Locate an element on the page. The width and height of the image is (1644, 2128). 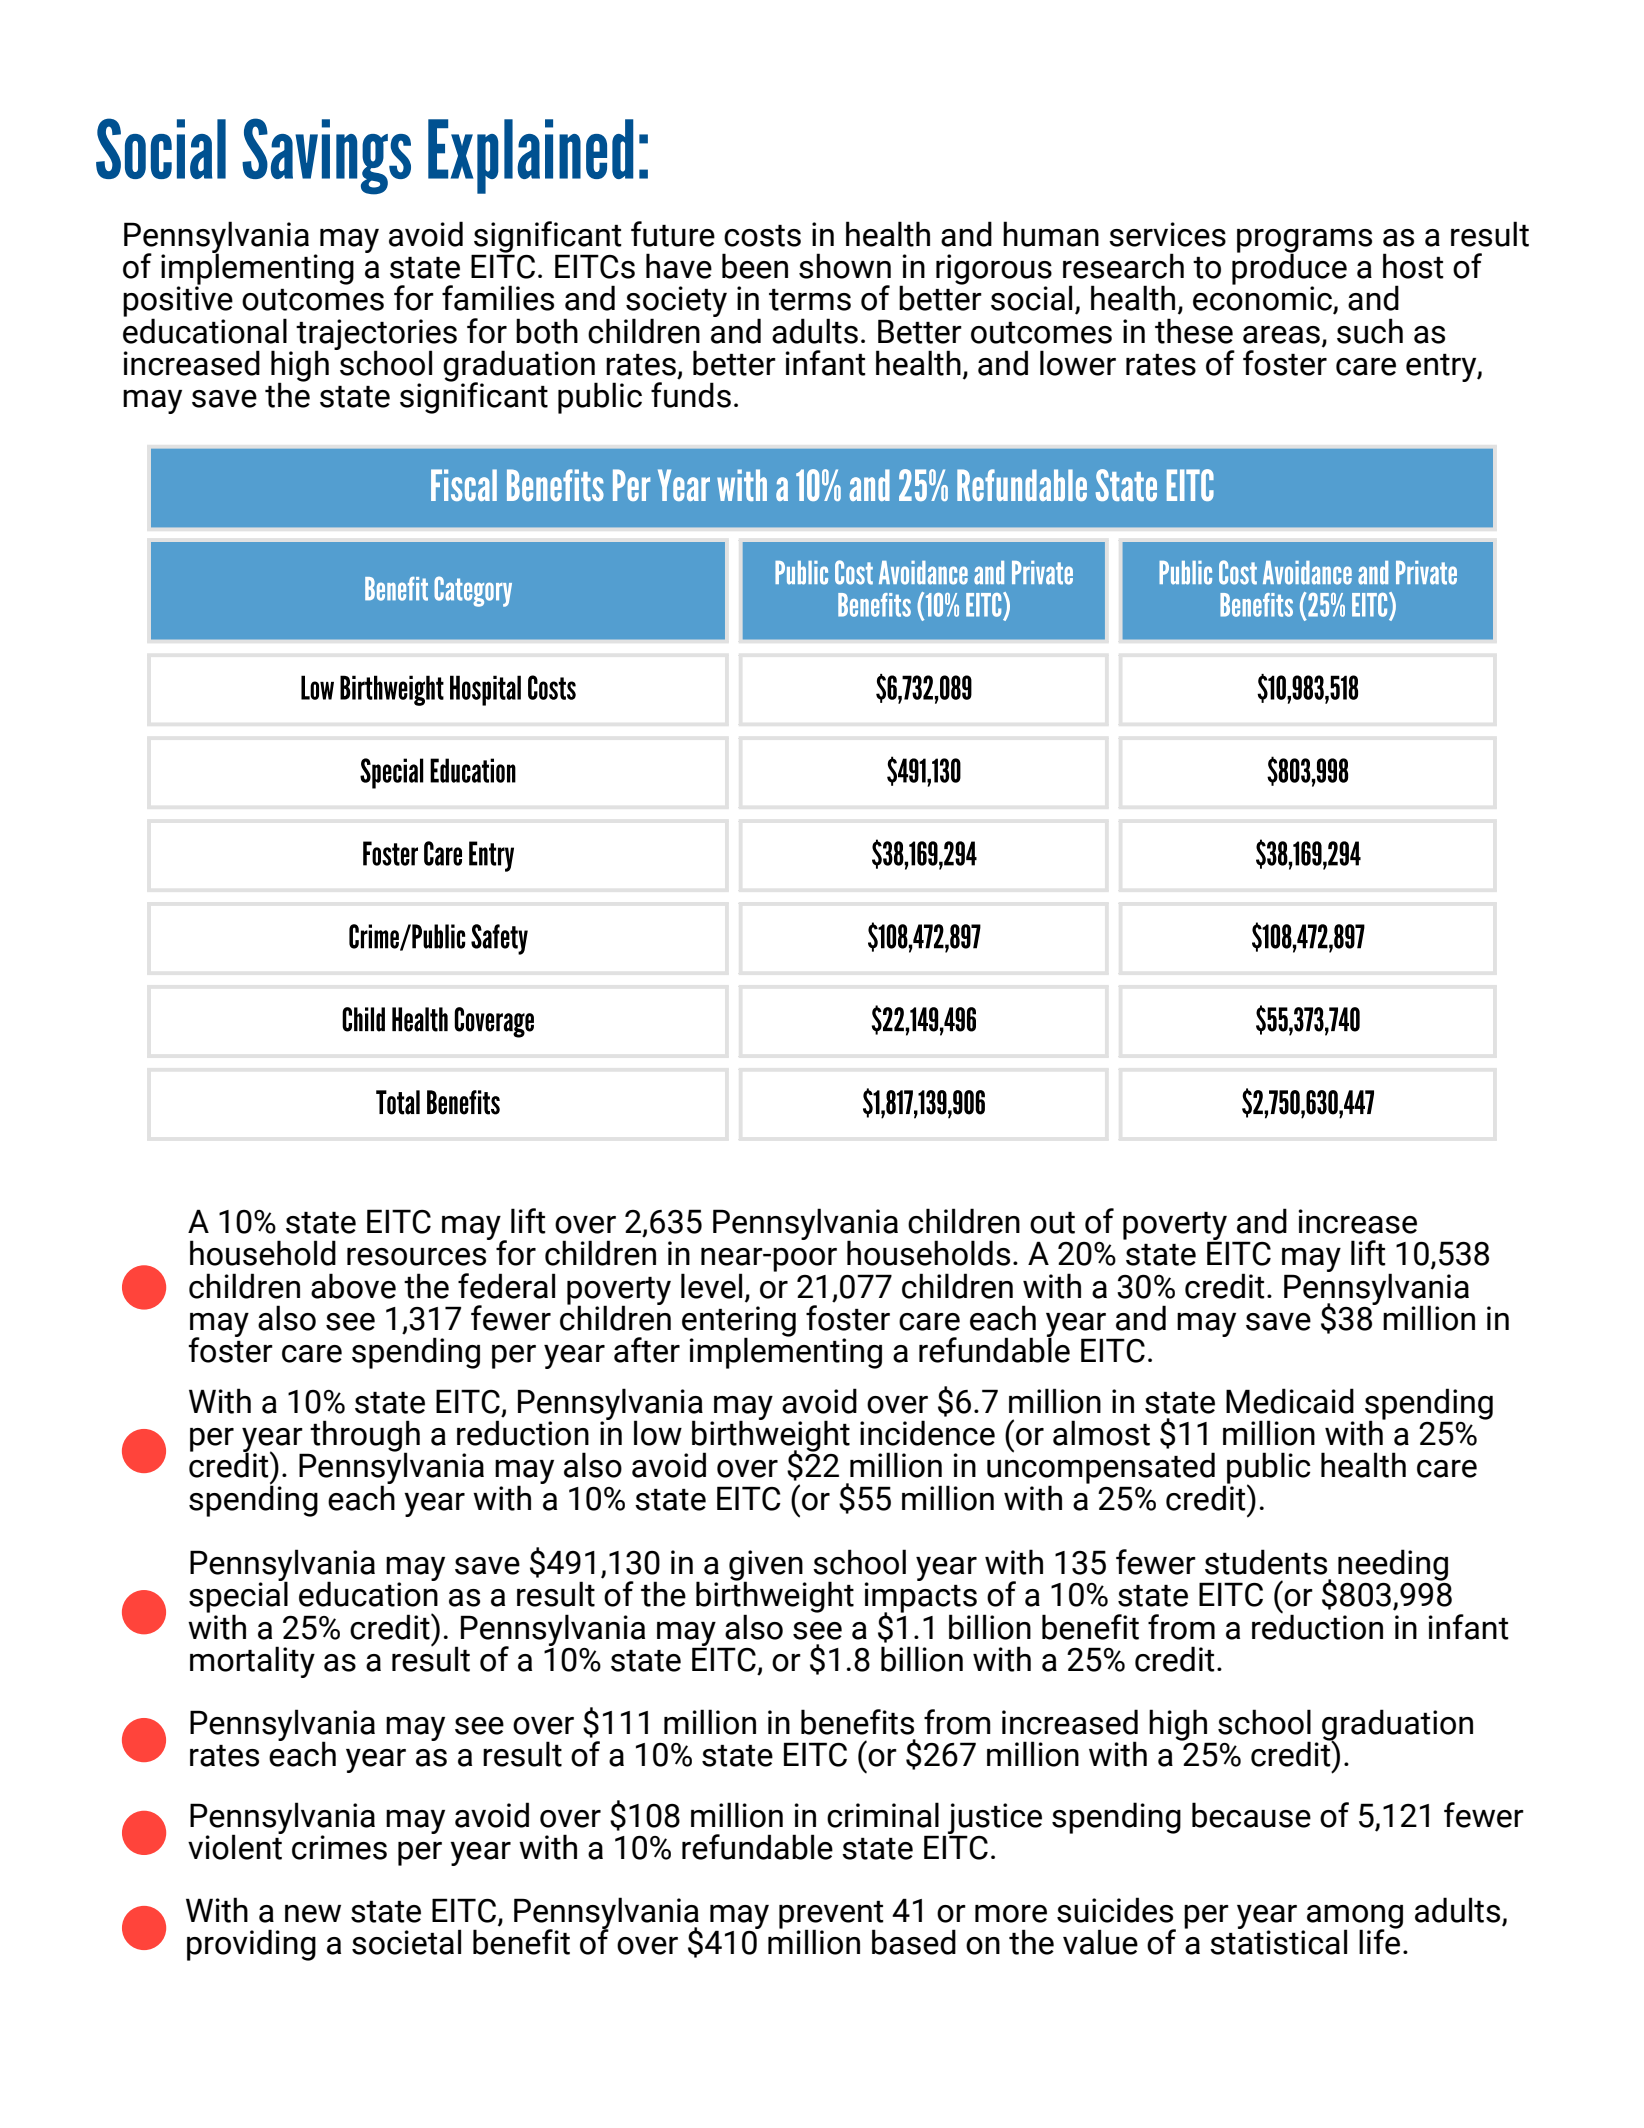
new is located at coordinates (313, 1914).
